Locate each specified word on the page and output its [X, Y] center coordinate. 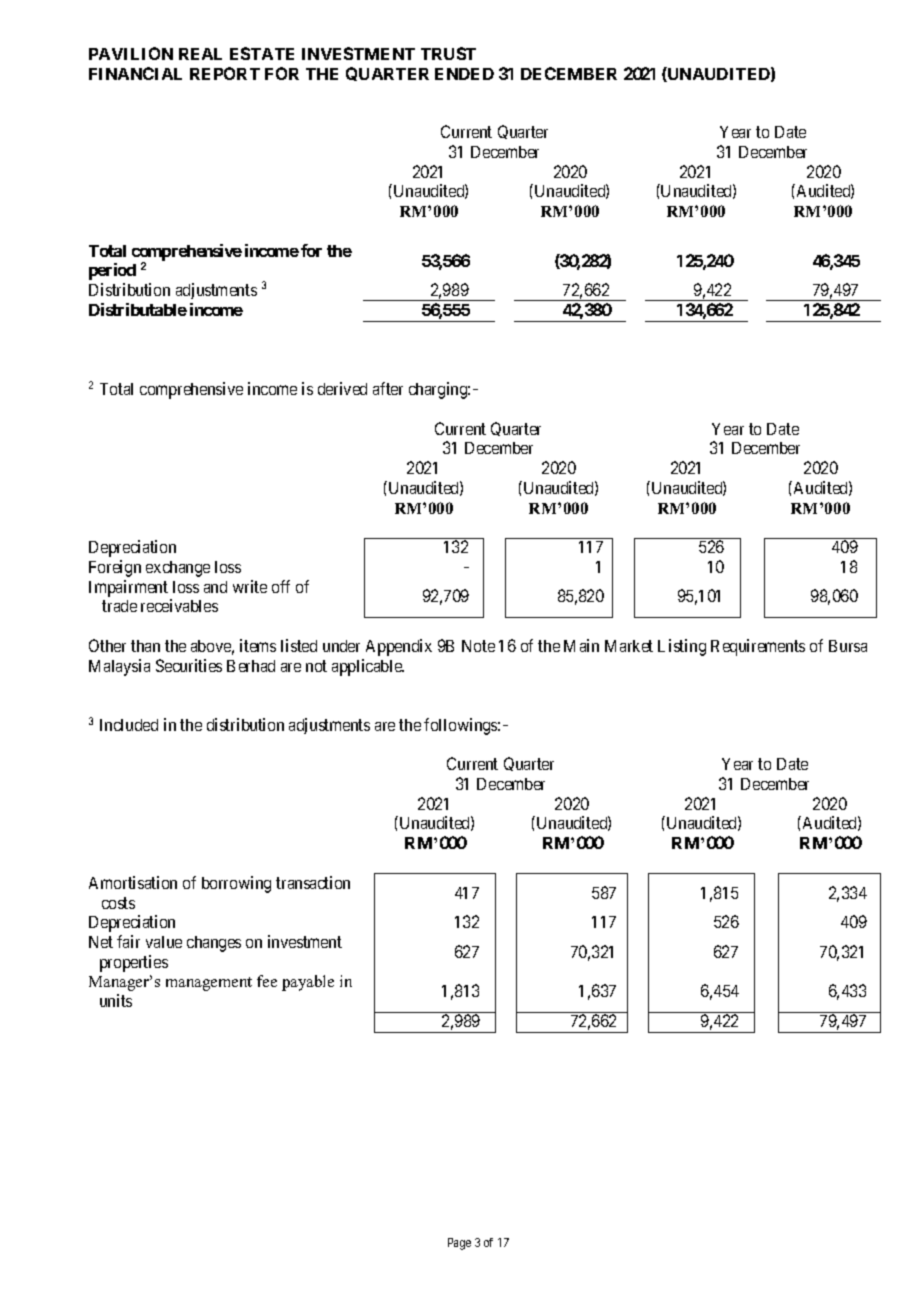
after [388, 388]
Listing [682, 647]
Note [478, 646]
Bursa [848, 646]
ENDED [464, 74]
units [116, 1000]
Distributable [138, 309]
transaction [313, 882]
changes [214, 944]
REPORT [225, 73]
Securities [189, 665]
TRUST [448, 53]
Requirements [758, 647]
